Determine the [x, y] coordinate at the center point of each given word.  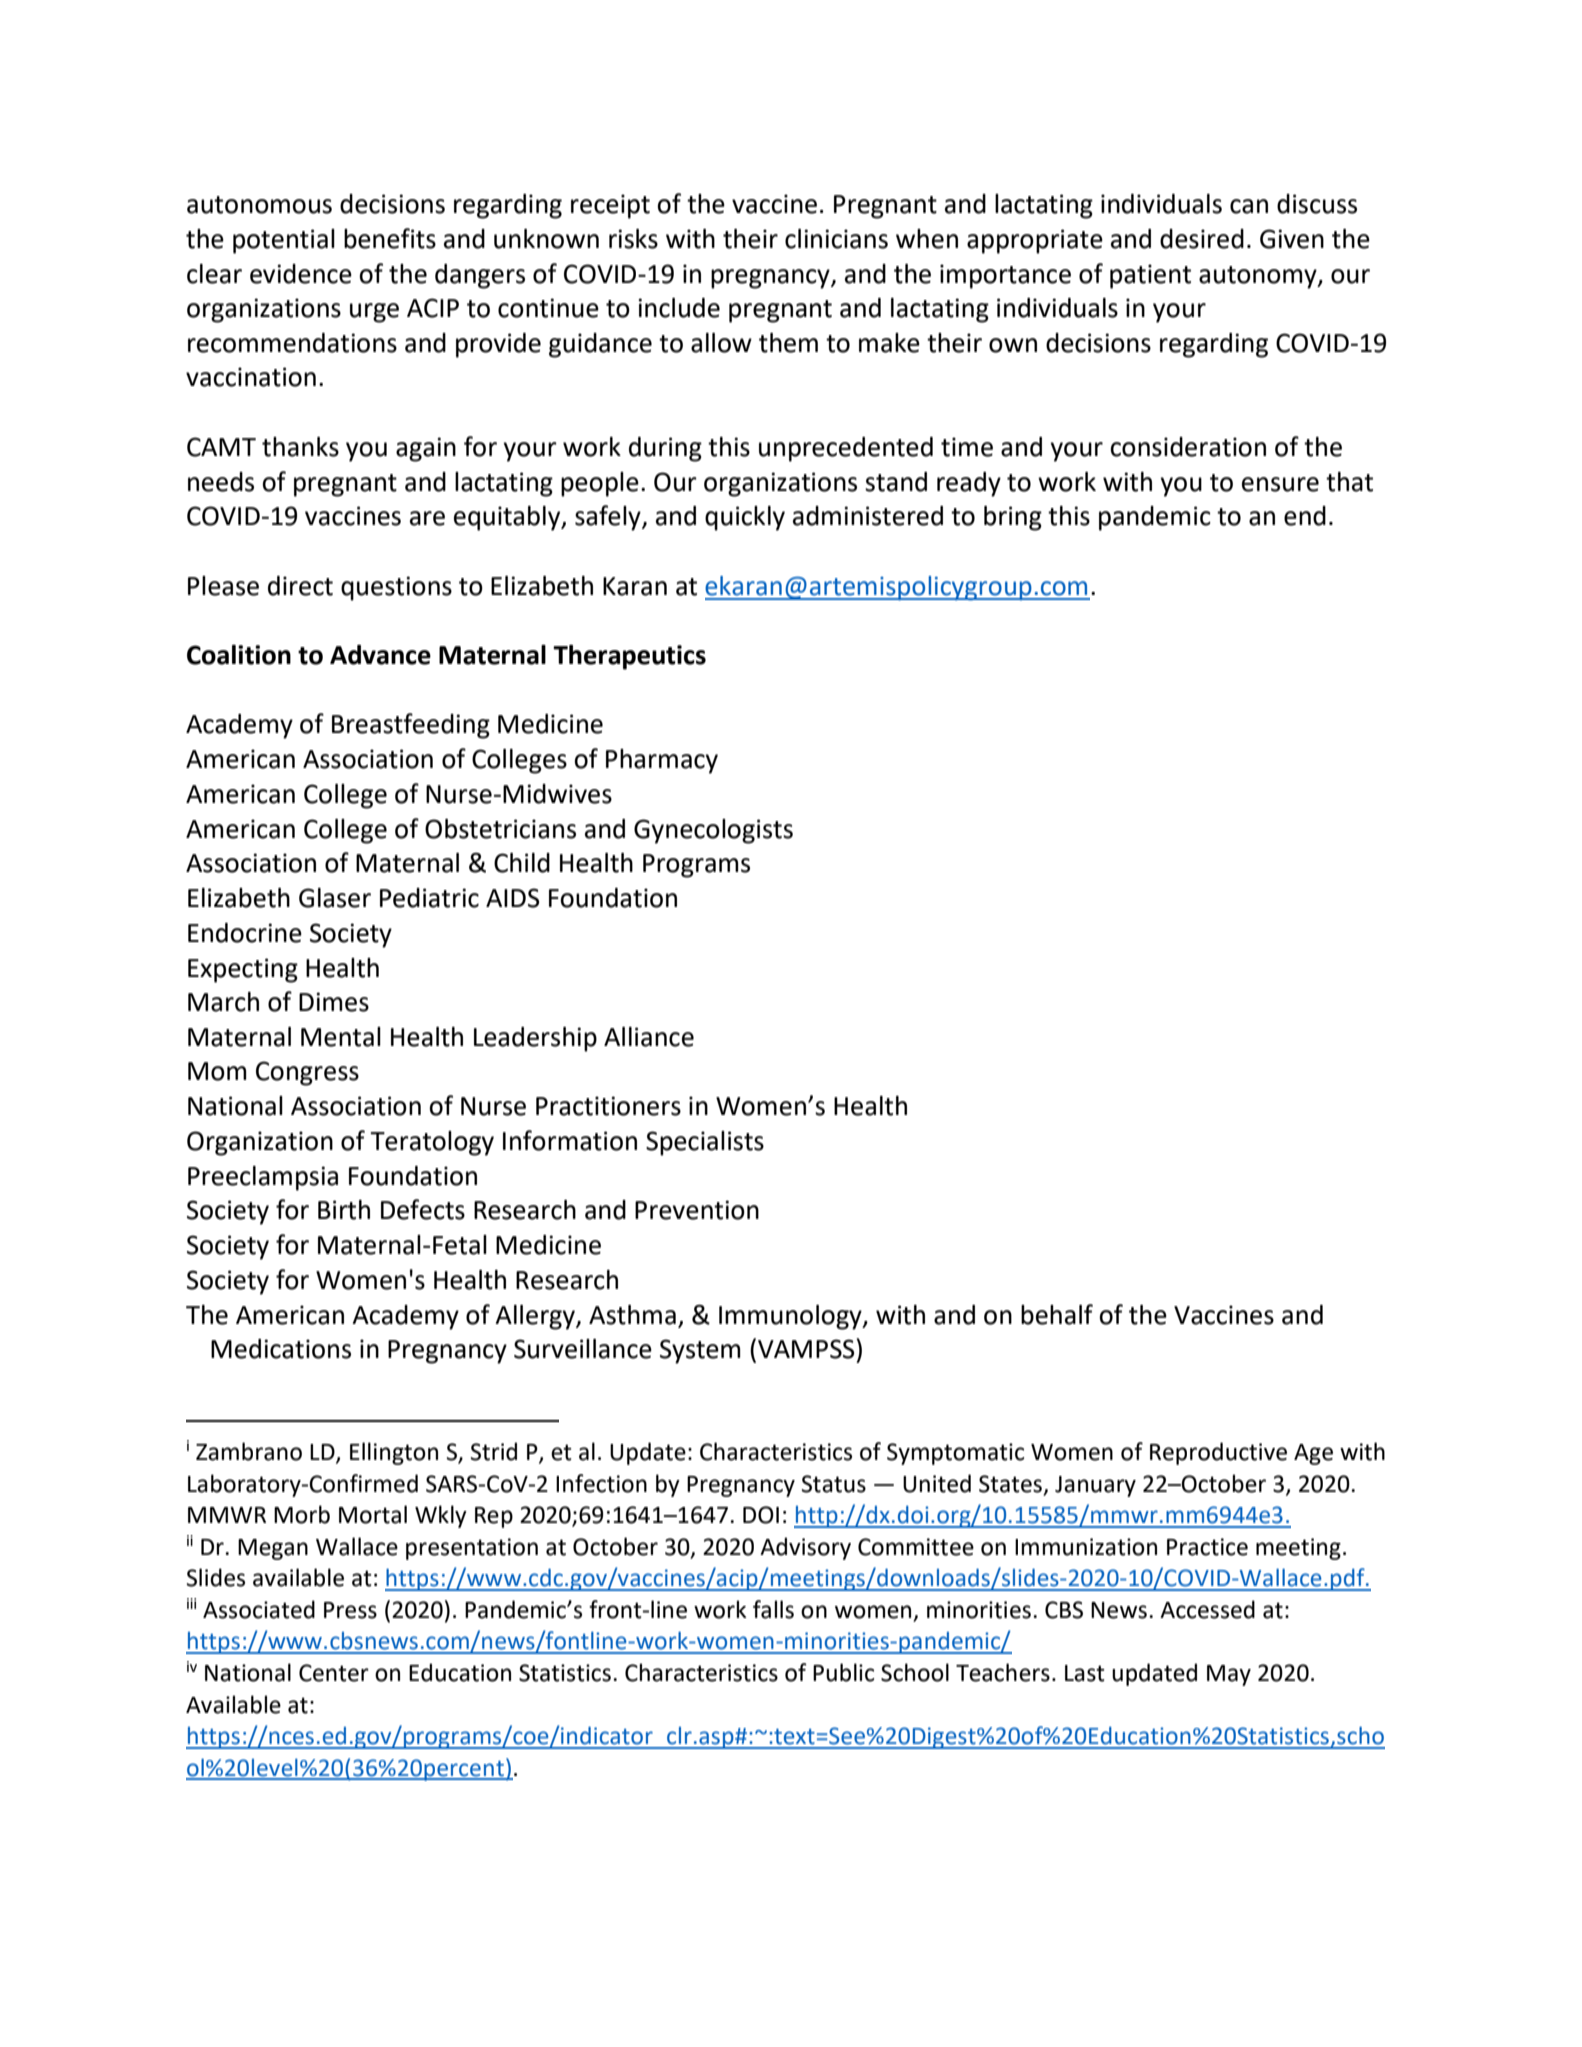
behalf [1057, 1314]
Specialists [705, 1143]
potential [284, 241]
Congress [307, 1073]
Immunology [791, 1317]
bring [1013, 518]
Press [350, 1610]
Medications [281, 1349]
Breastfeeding [411, 726]
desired [1202, 239]
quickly [745, 518]
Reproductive [1218, 1453]
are [427, 518]
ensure [1280, 484]
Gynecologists [713, 831]
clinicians [836, 239]
